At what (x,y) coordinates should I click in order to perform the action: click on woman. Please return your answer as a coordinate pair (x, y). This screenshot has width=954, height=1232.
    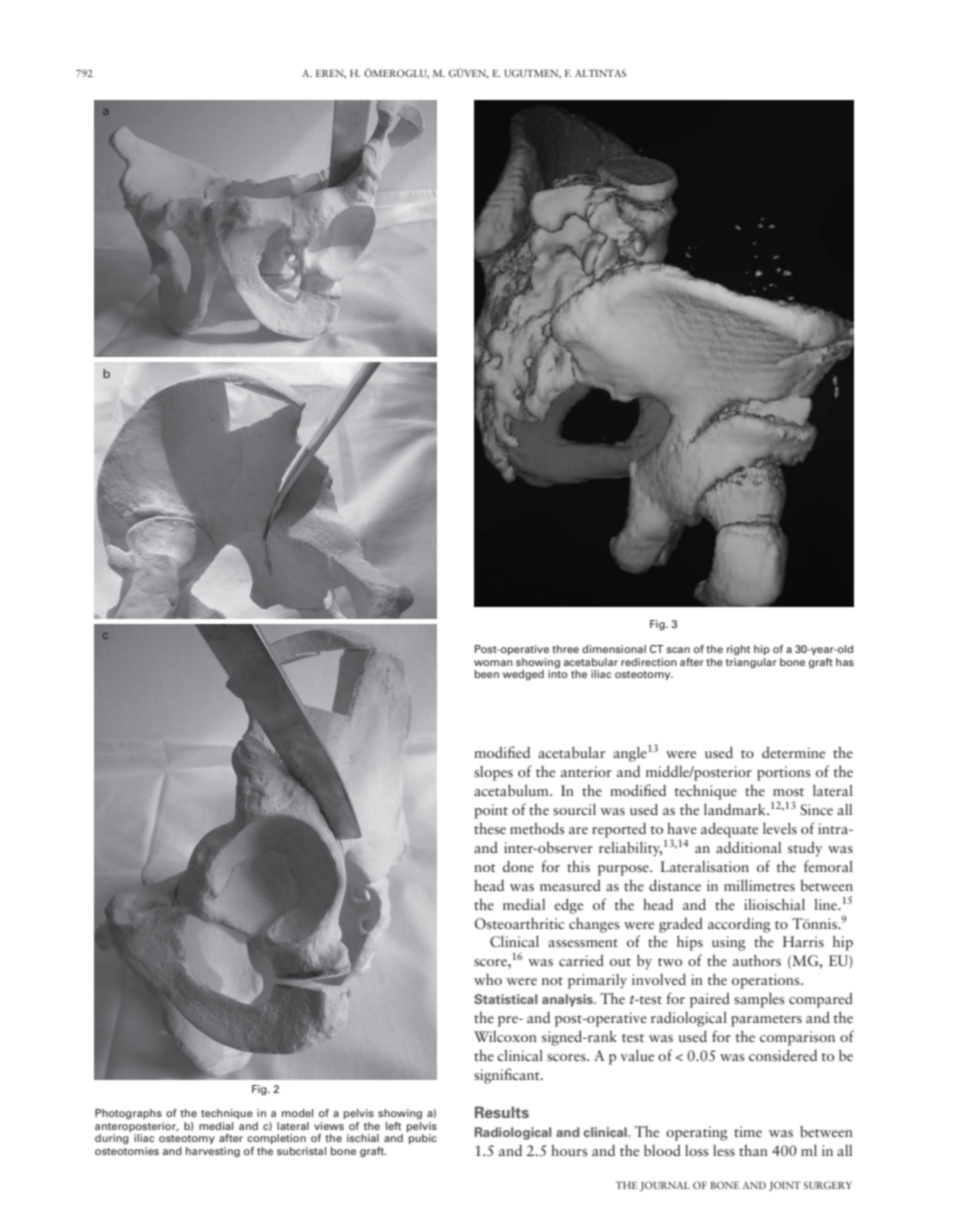
    Looking at the image, I should click on (493, 663).
